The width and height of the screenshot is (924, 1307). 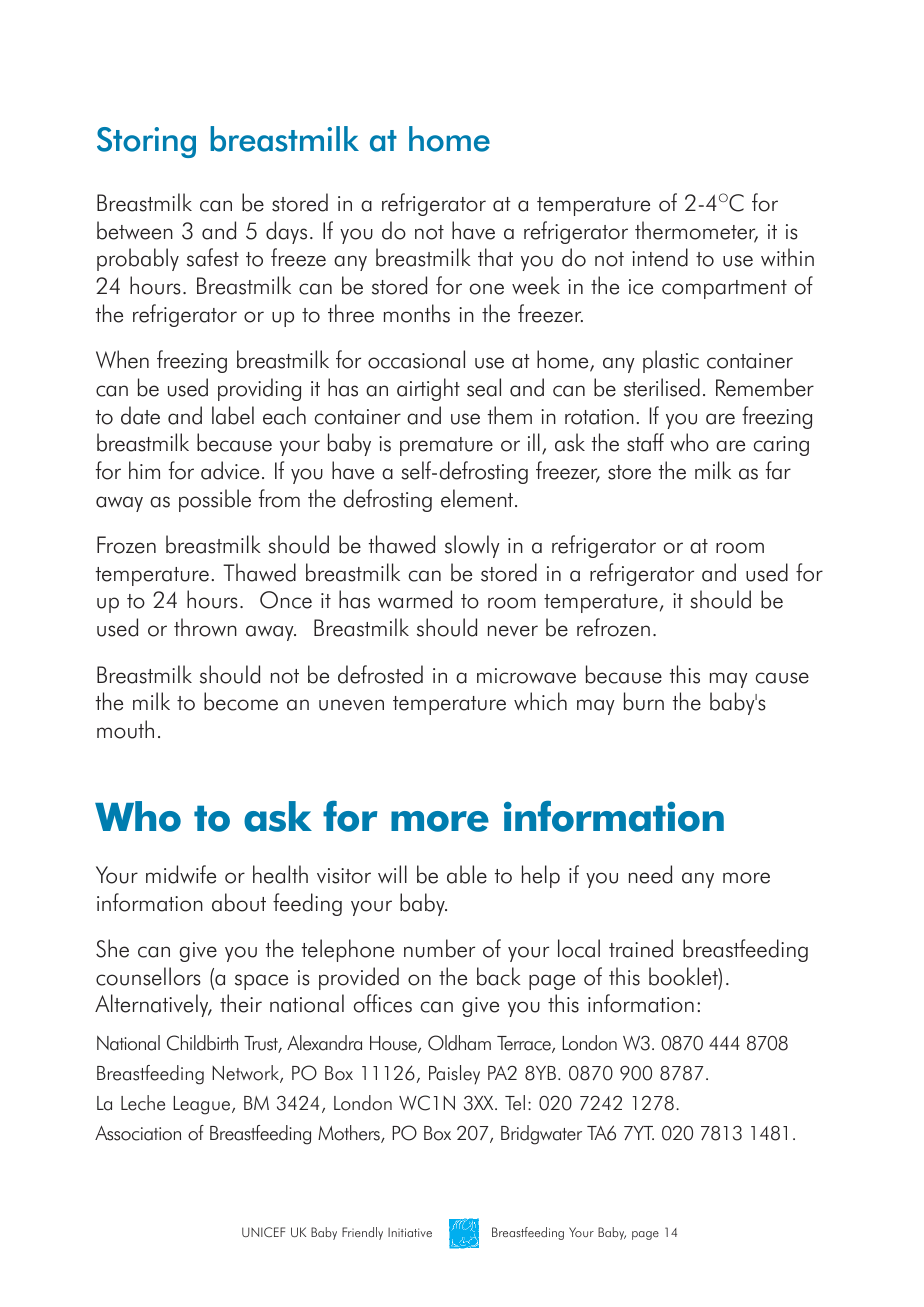 I want to click on thermometer, so click(x=696, y=231).
